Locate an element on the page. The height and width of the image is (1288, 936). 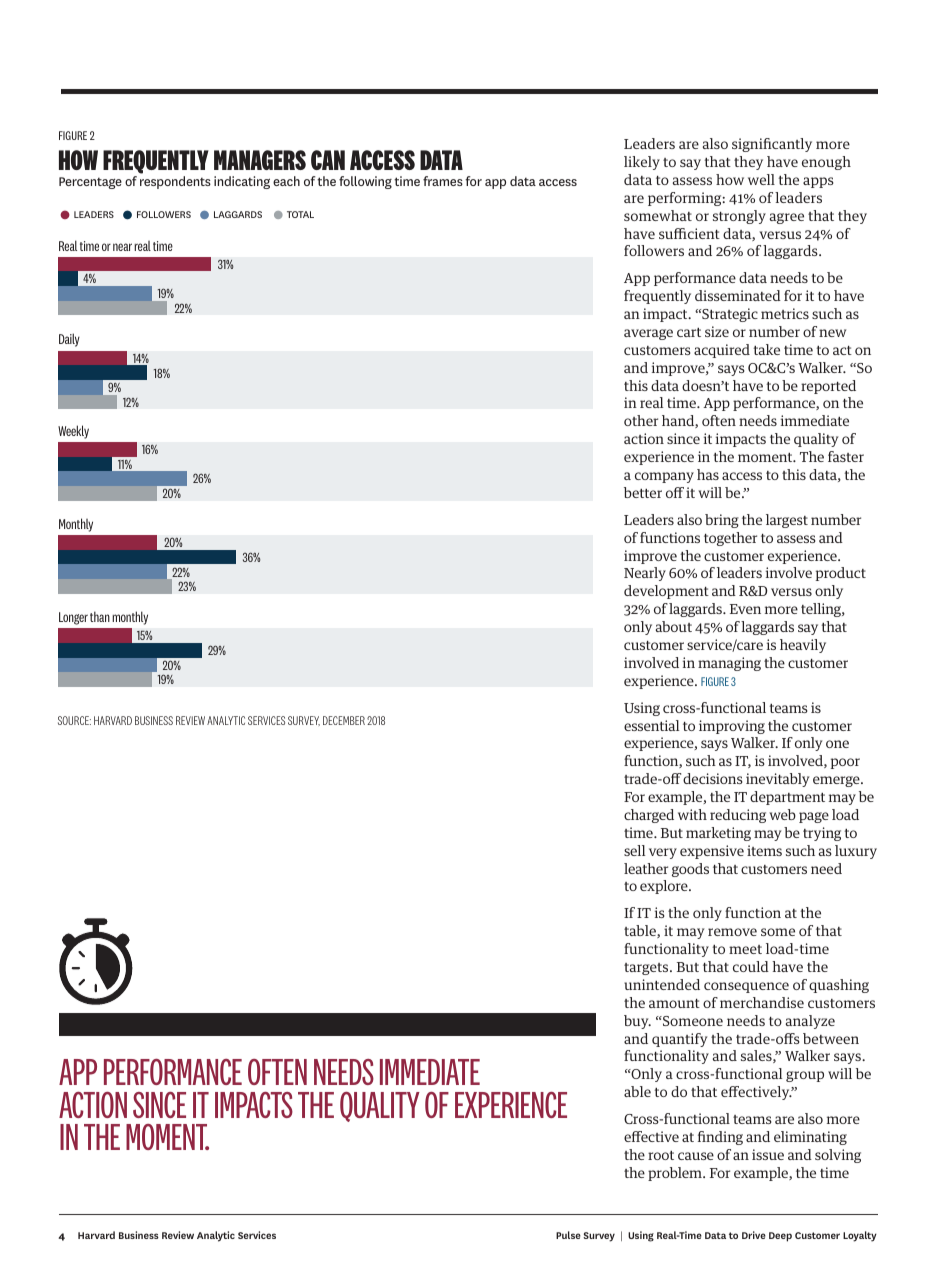
Drive is located at coordinates (754, 1235).
